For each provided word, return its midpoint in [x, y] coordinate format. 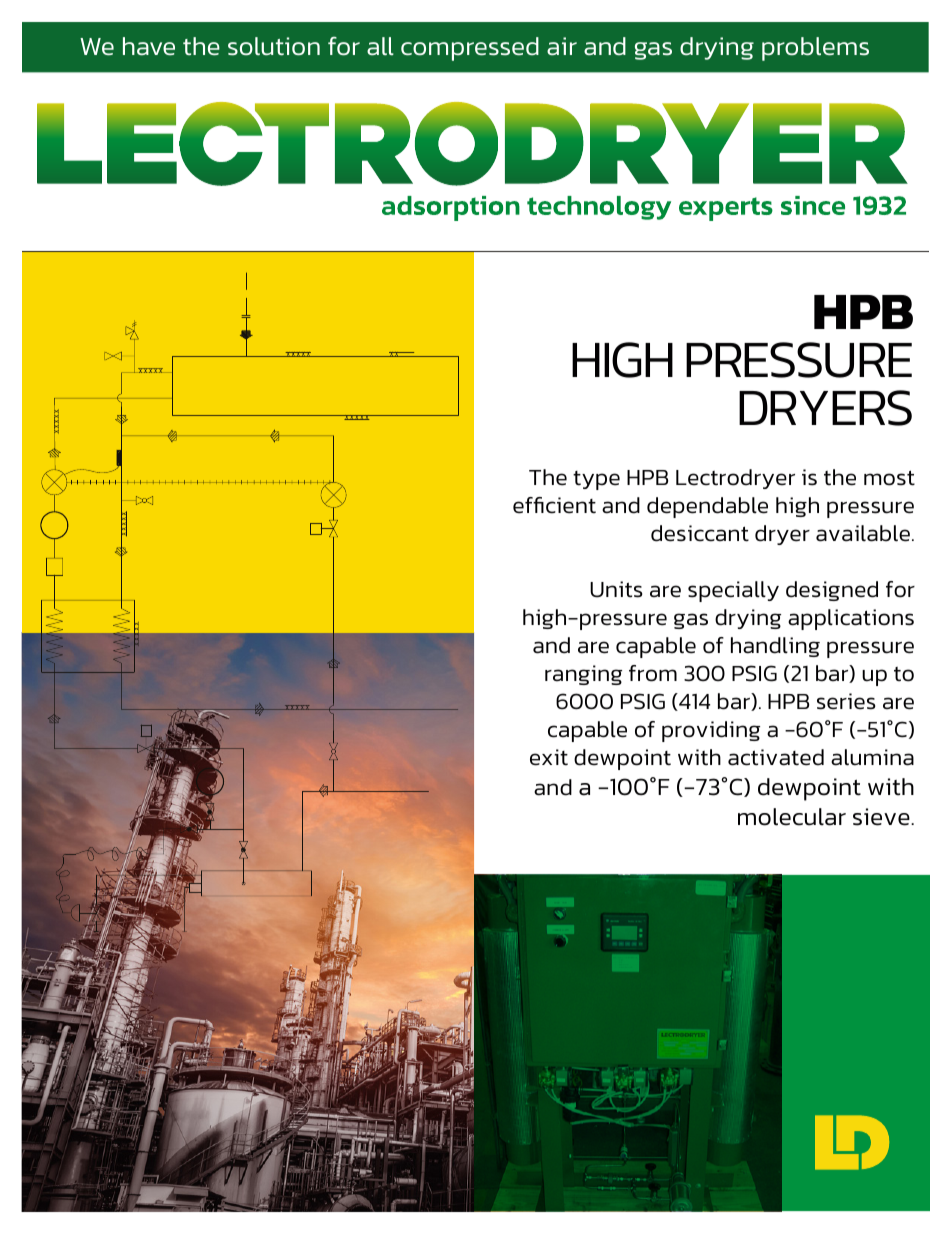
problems [815, 49]
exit [549, 757]
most [889, 478]
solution [274, 46]
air [562, 46]
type [596, 480]
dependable [707, 507]
